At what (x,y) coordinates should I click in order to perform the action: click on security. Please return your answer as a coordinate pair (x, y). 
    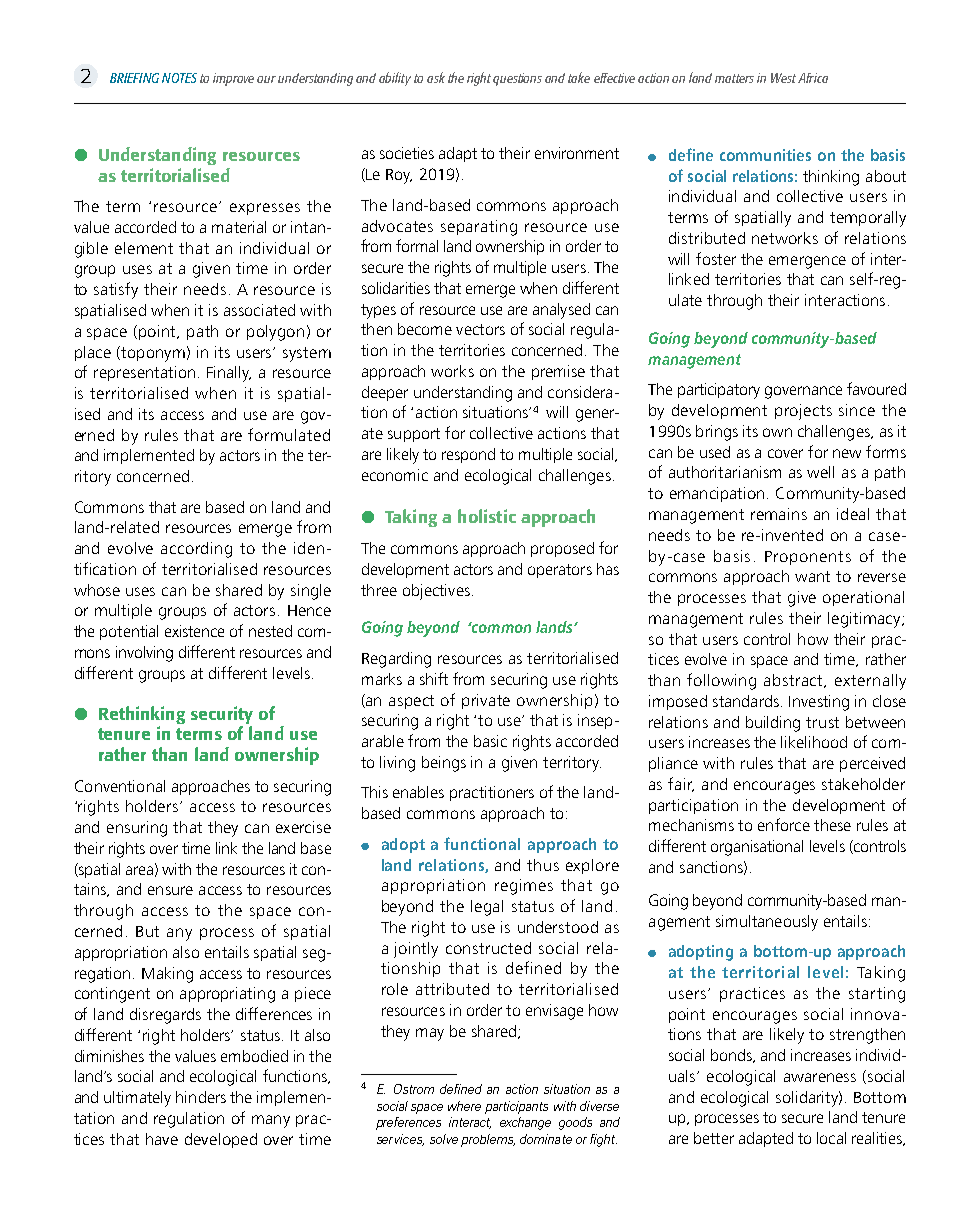
    Looking at the image, I should click on (222, 715).
